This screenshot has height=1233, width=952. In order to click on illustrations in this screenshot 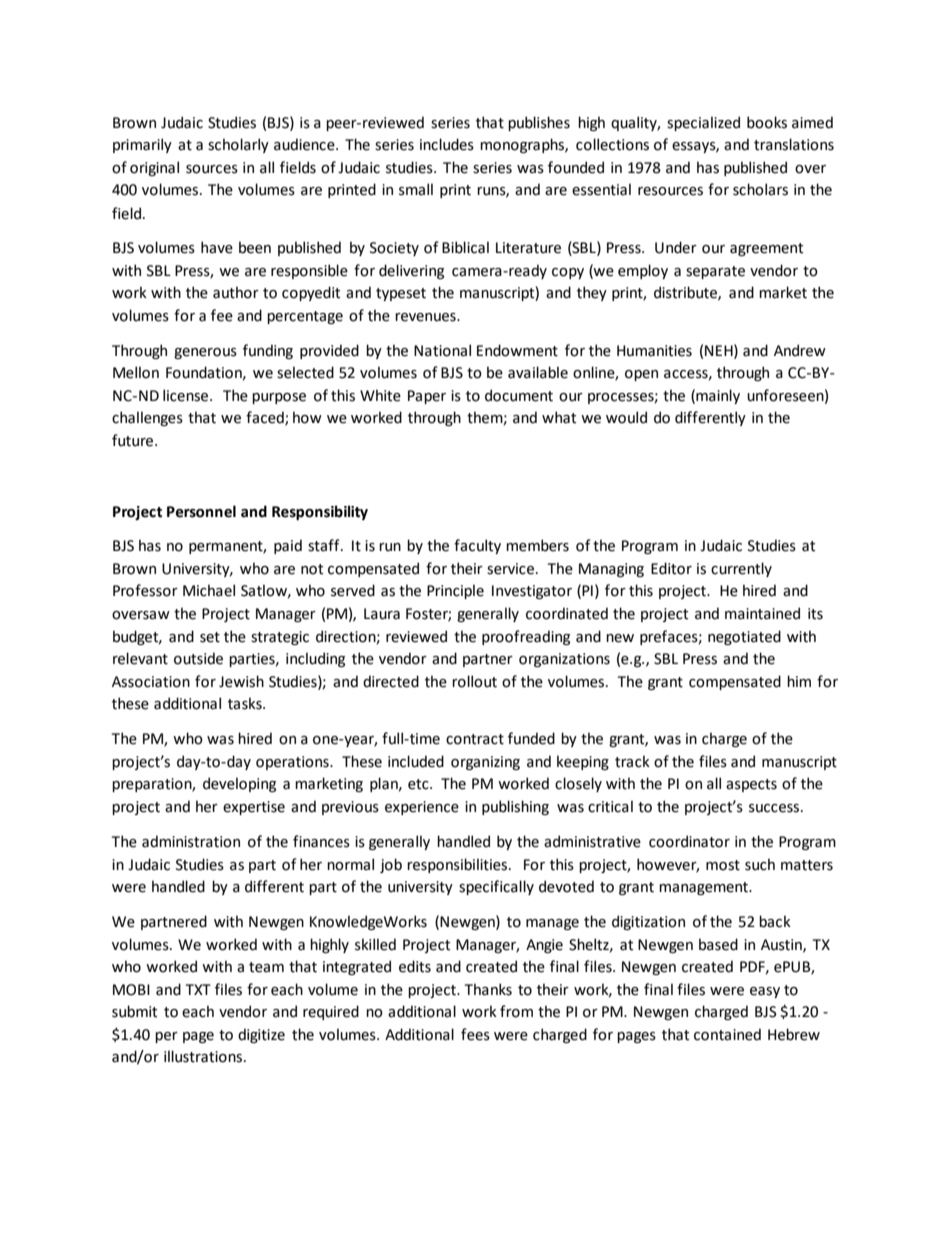, I will do `click(204, 1056)`.
